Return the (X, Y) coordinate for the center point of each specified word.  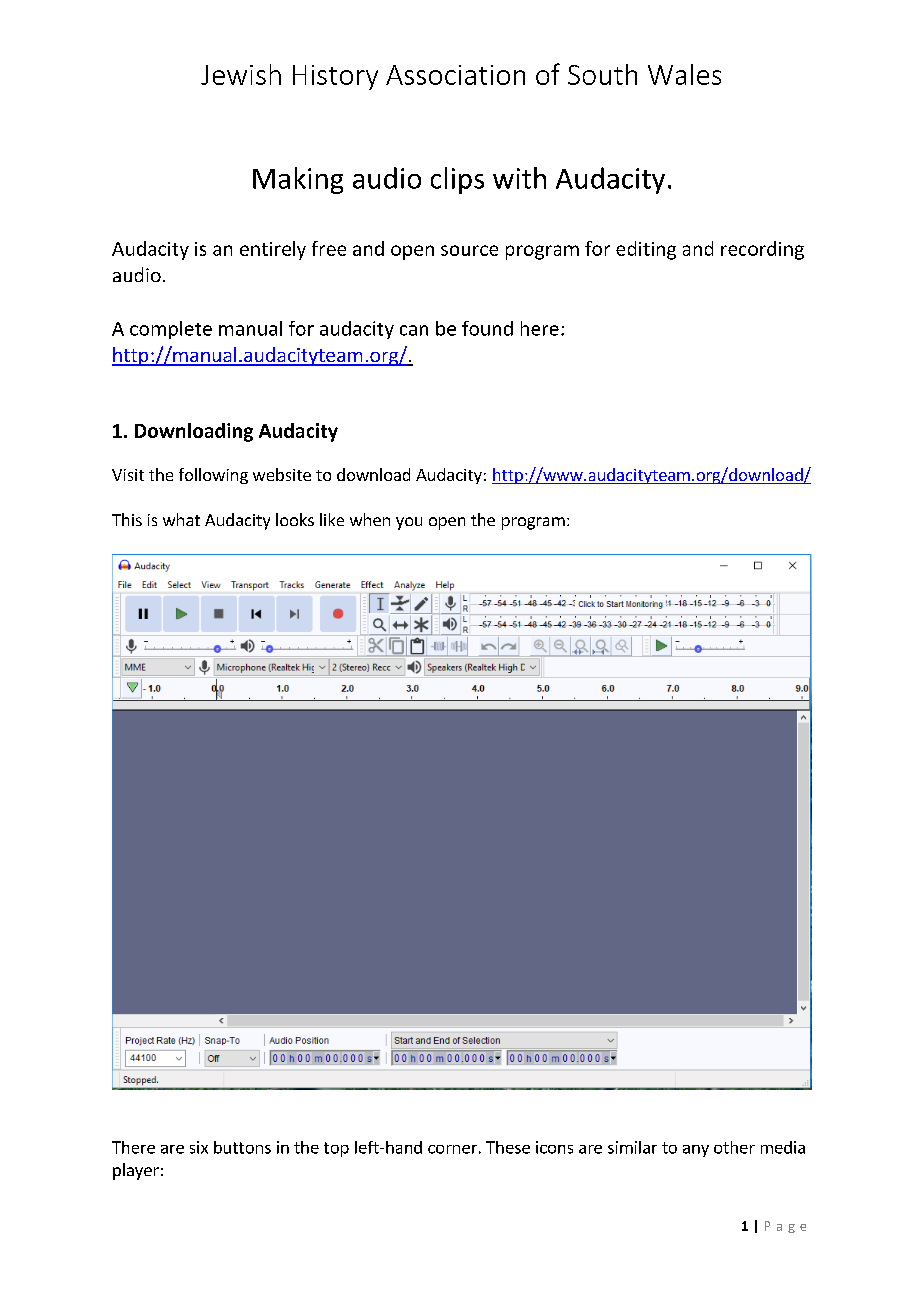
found (487, 328)
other (734, 1147)
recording (762, 250)
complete (171, 330)
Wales (684, 74)
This (127, 519)
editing (646, 250)
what (181, 519)
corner (452, 1149)
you (409, 523)
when (370, 519)
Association (455, 75)
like (332, 519)
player (136, 1171)
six (199, 1147)
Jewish (241, 74)
